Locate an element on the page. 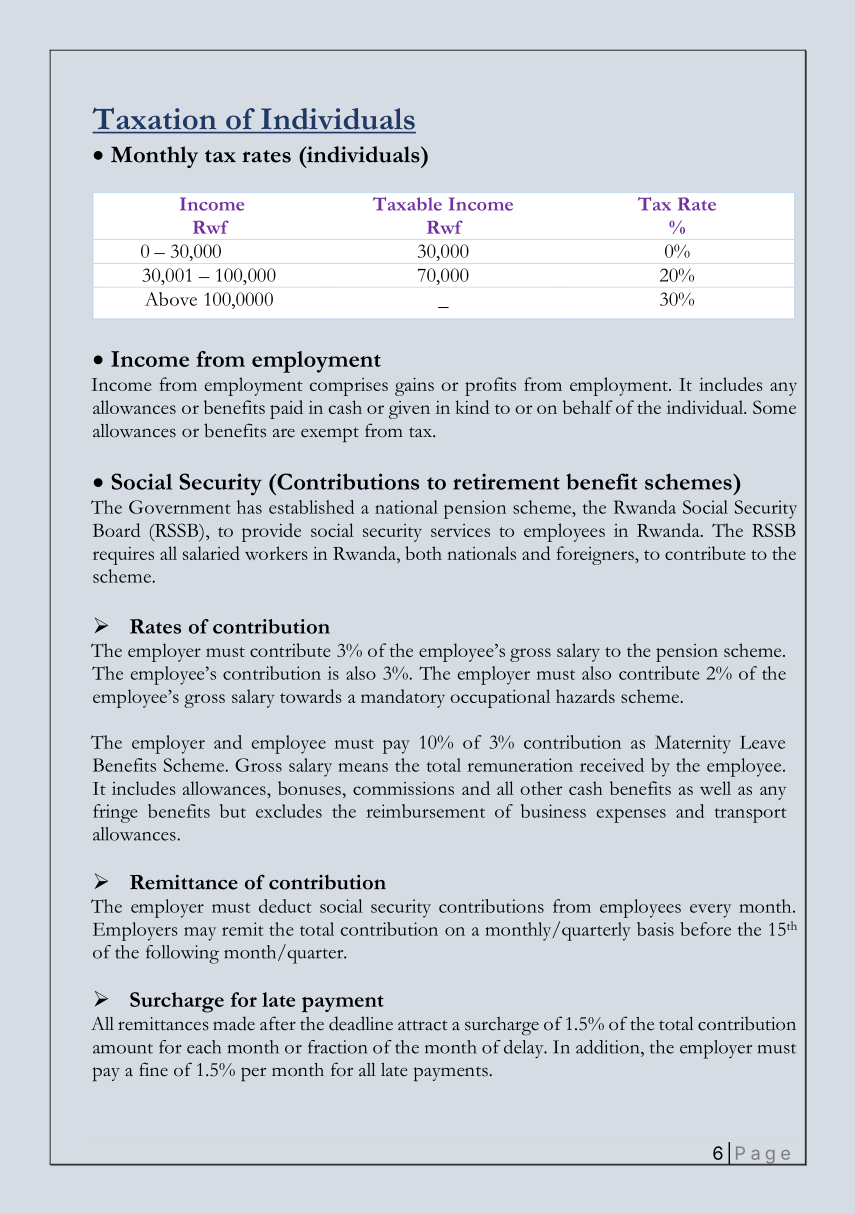 Image resolution: width=855 pixels, height=1214 pixels. Some is located at coordinates (774, 407).
